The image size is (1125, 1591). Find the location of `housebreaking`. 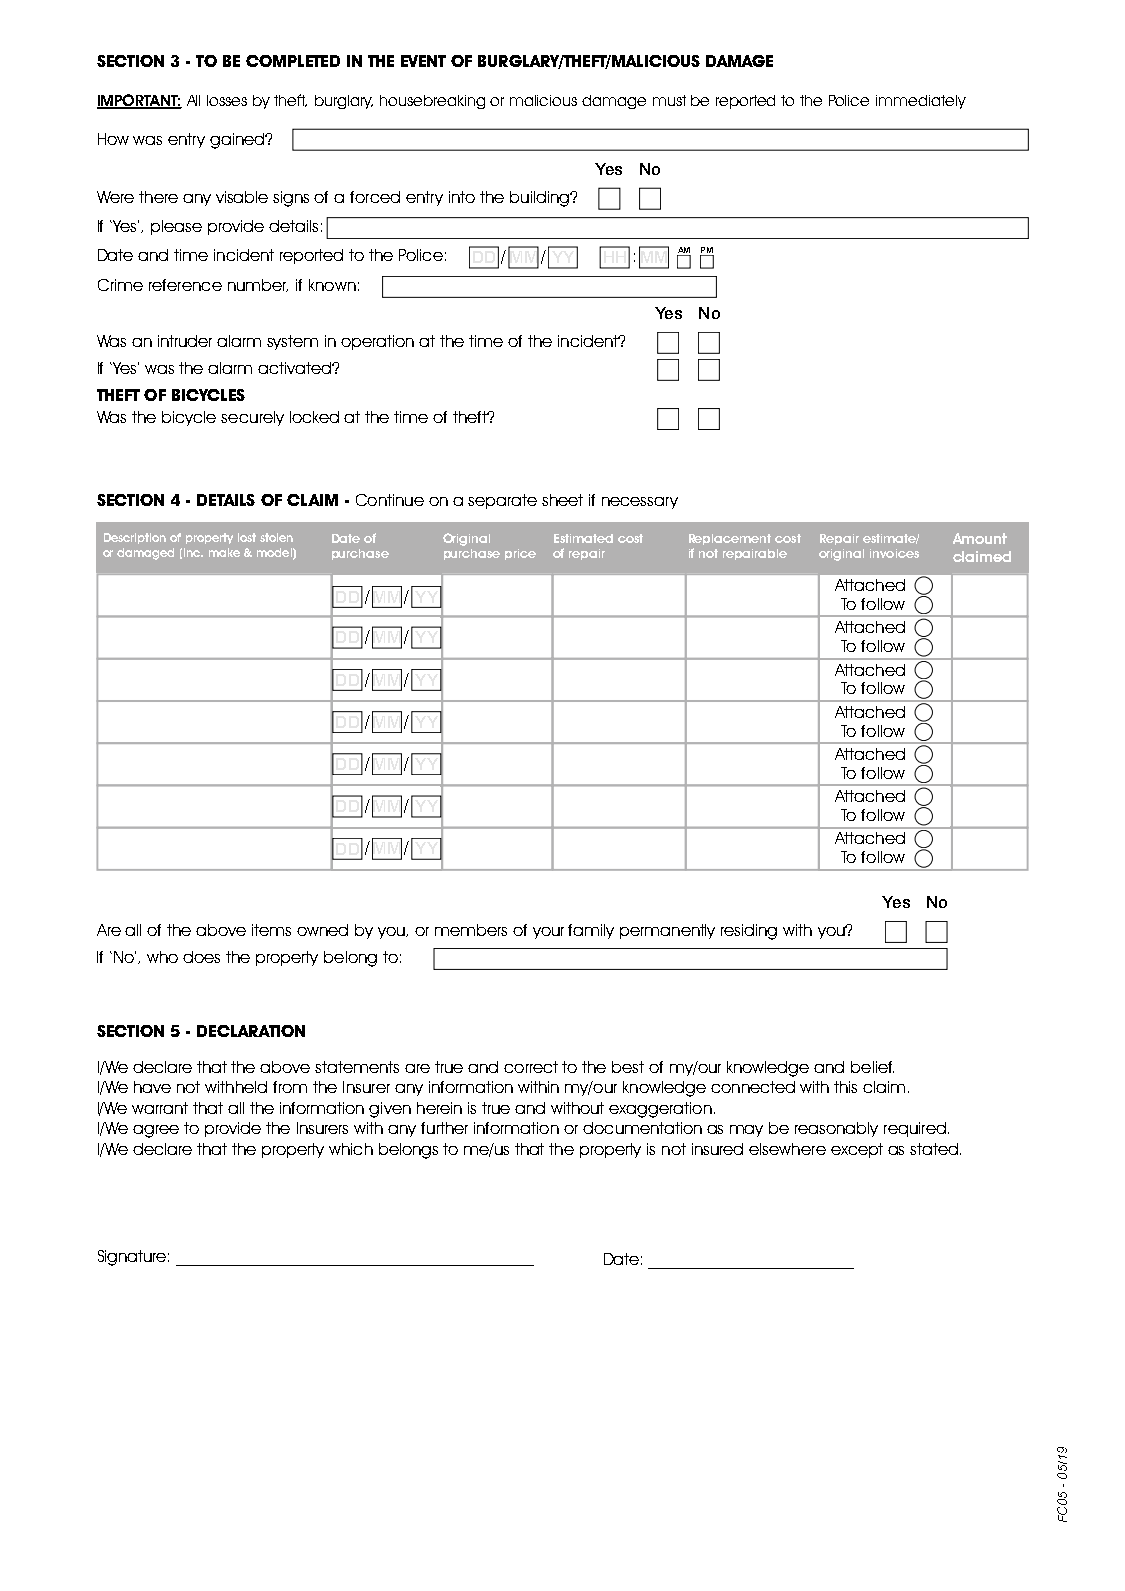

housebreaking is located at coordinates (432, 102).
